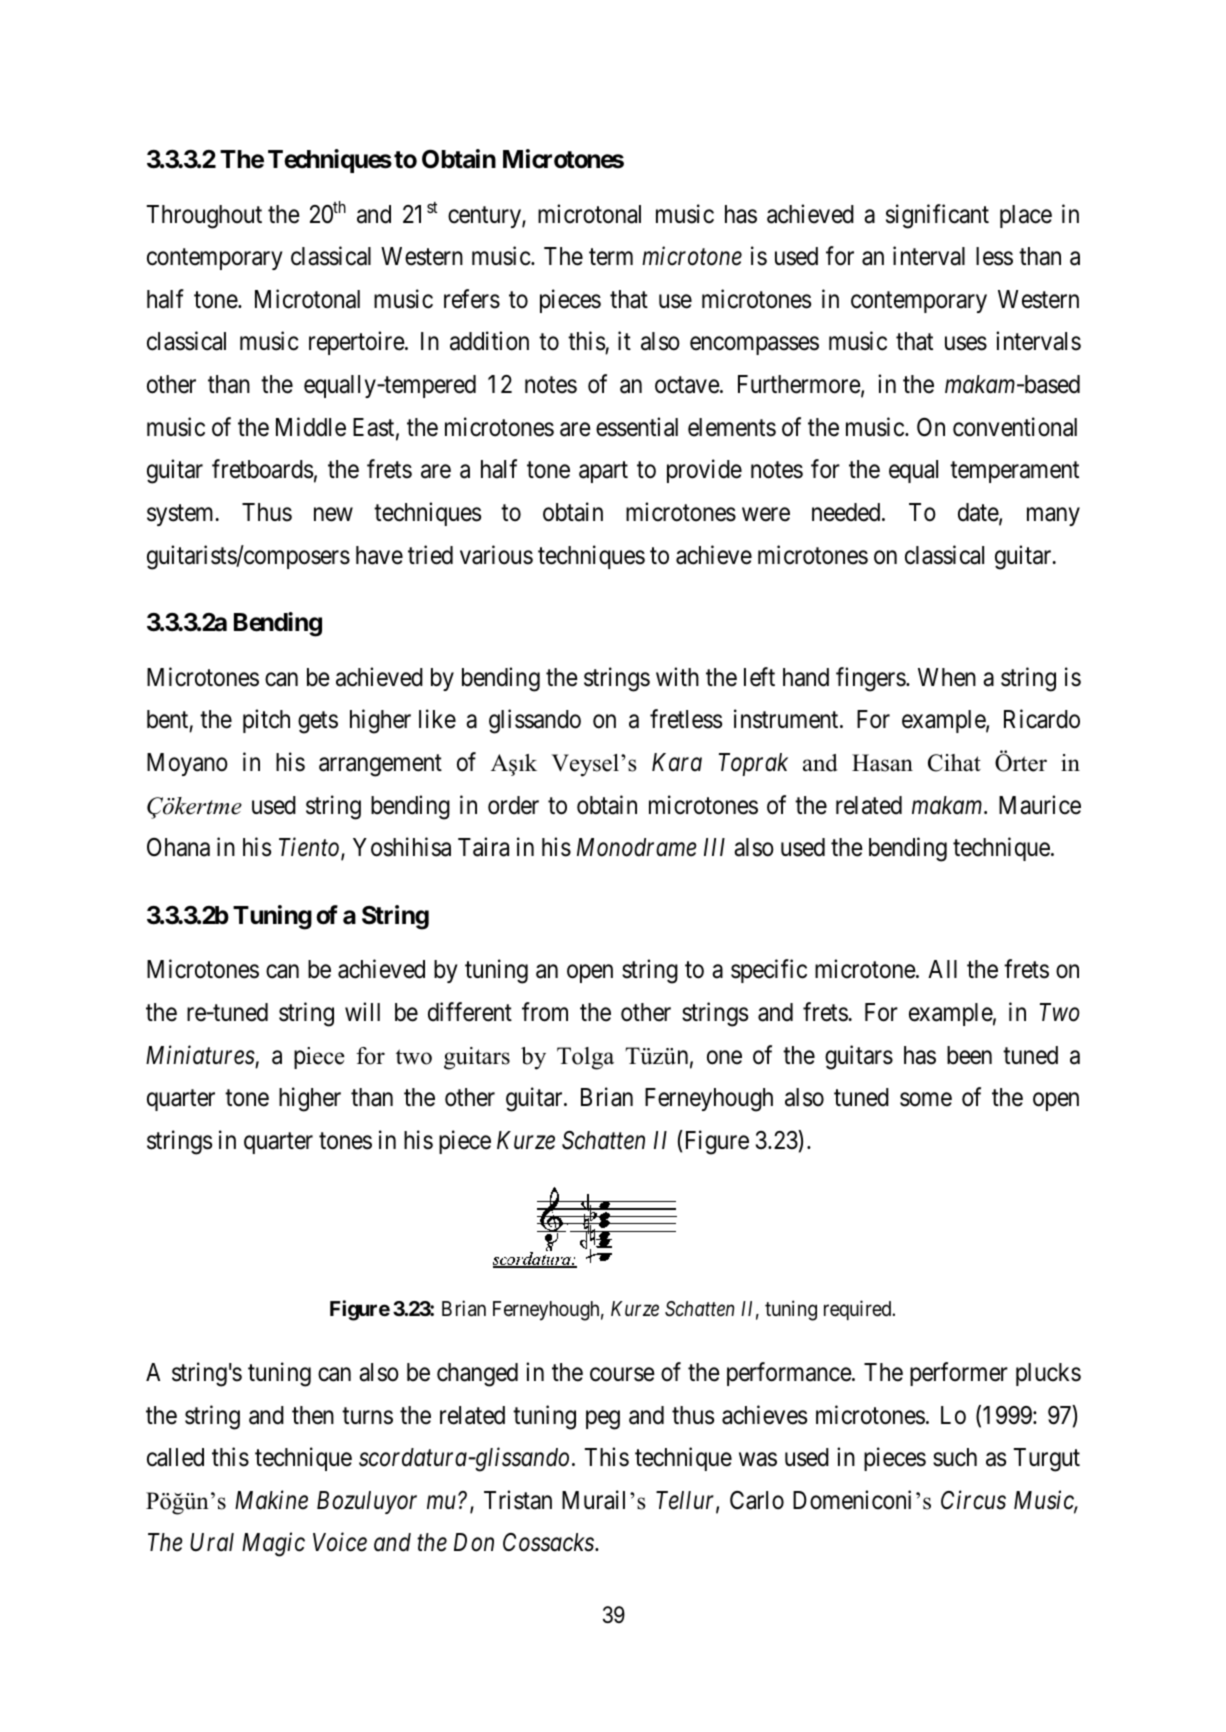  I want to click on pitch, so click(266, 721).
